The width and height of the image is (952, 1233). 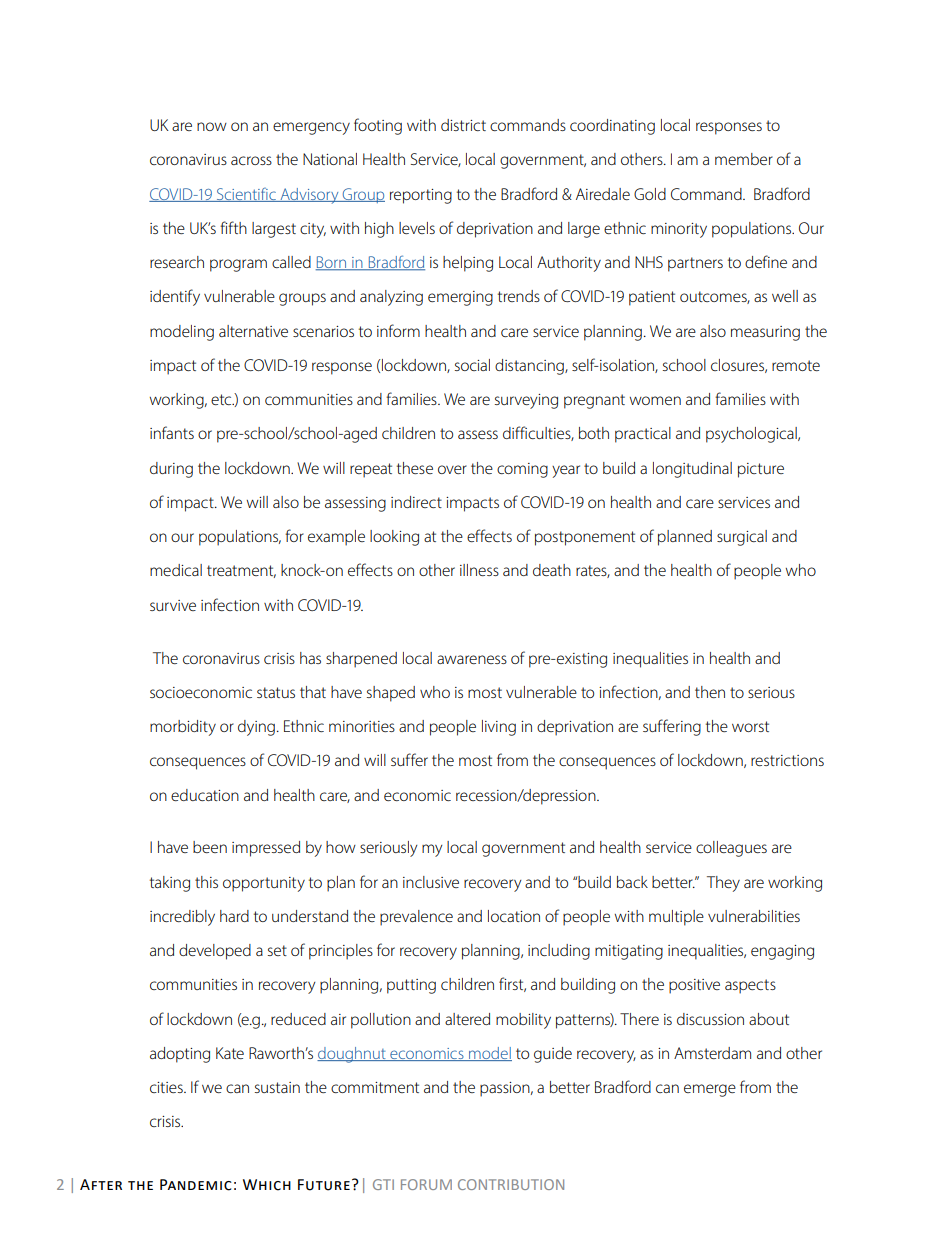 What do you see at coordinates (196, 1185) in the image?
I see `Pandemic` at bounding box center [196, 1185].
